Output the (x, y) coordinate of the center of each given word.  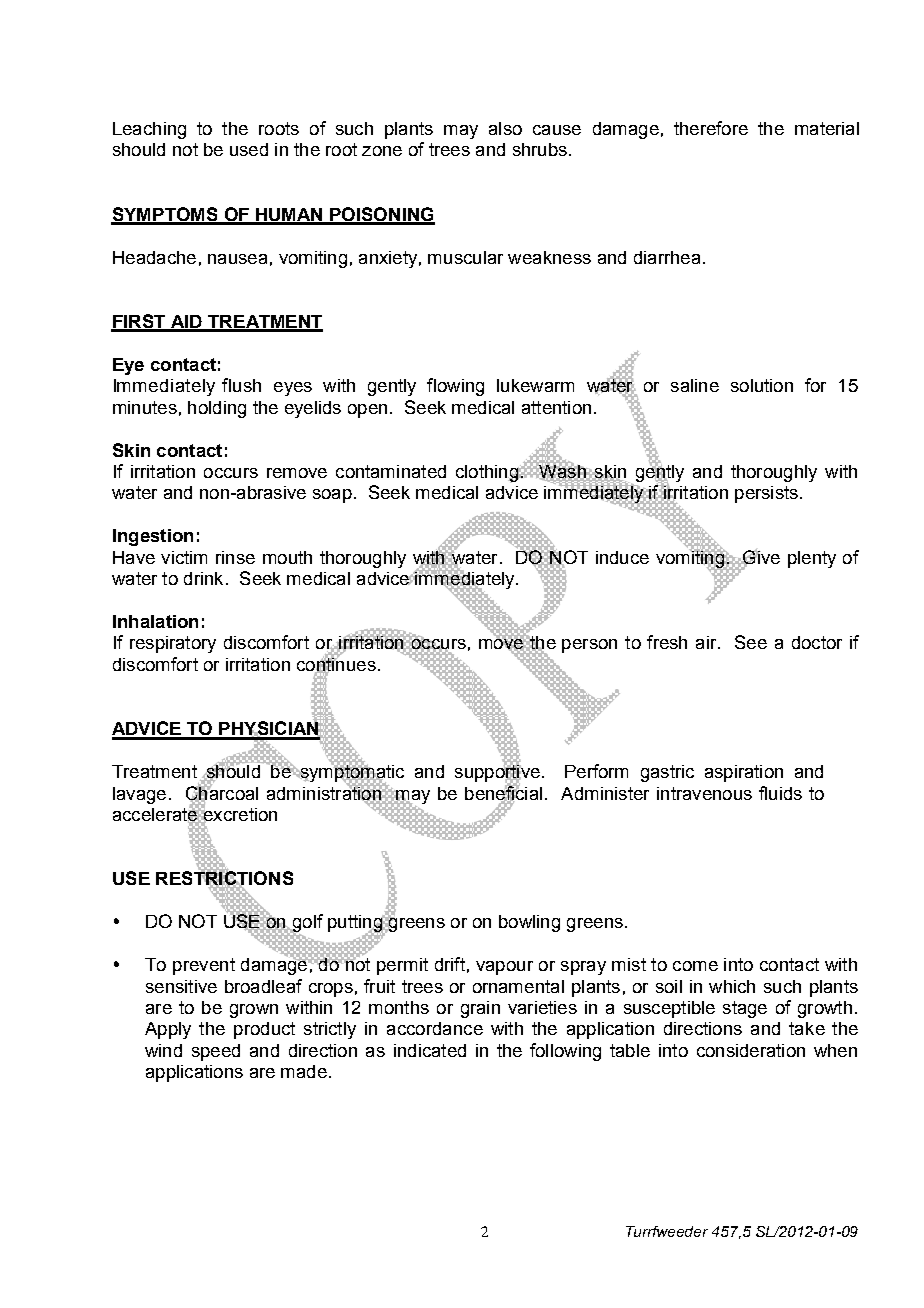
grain (480, 1009)
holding (217, 409)
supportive (497, 773)
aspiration (744, 773)
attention (556, 407)
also (505, 128)
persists (766, 494)
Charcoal (222, 792)
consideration (751, 1050)
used (249, 149)
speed (216, 1052)
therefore (711, 128)
